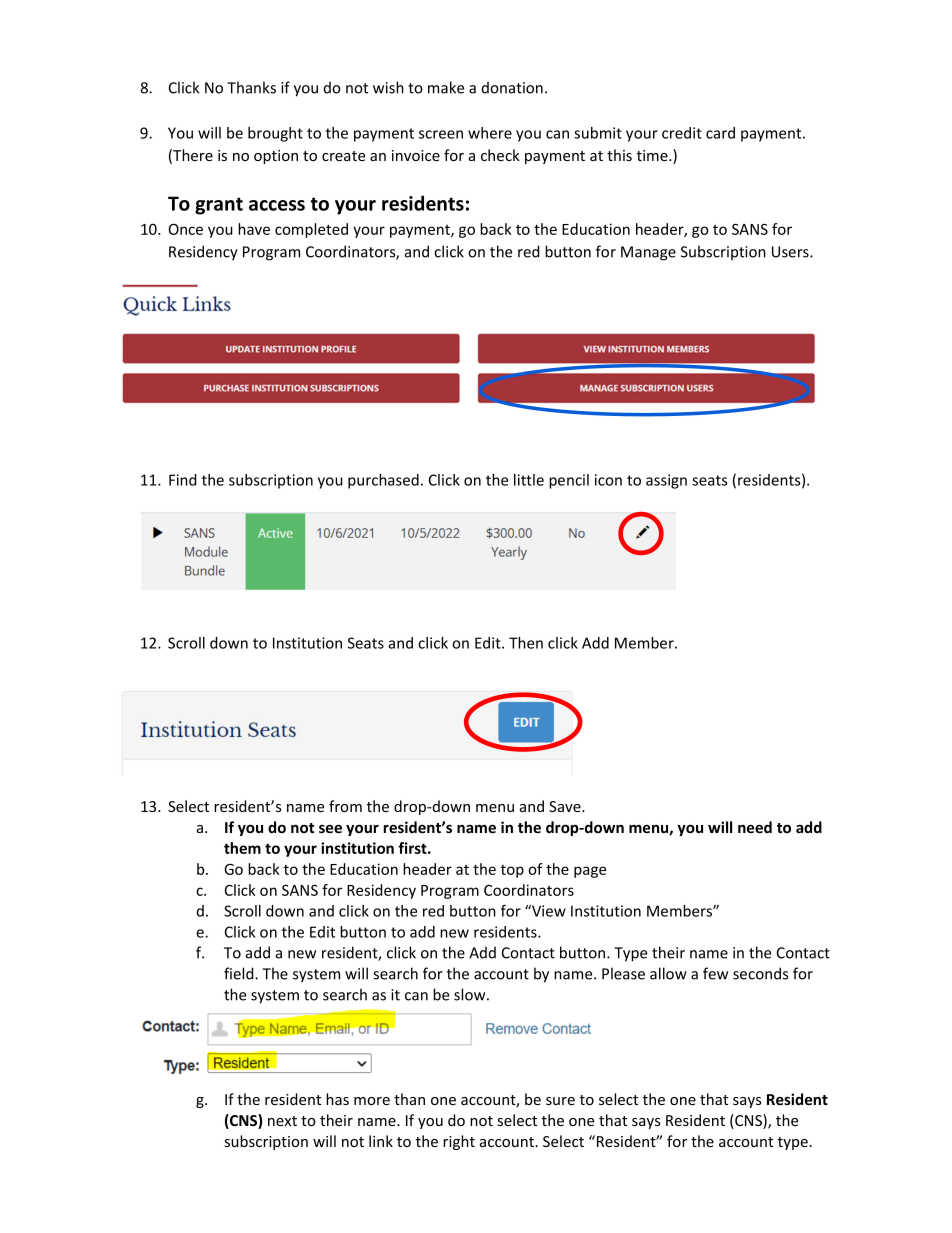 The width and height of the image is (952, 1233). I want to click on next, so click(282, 1121).
